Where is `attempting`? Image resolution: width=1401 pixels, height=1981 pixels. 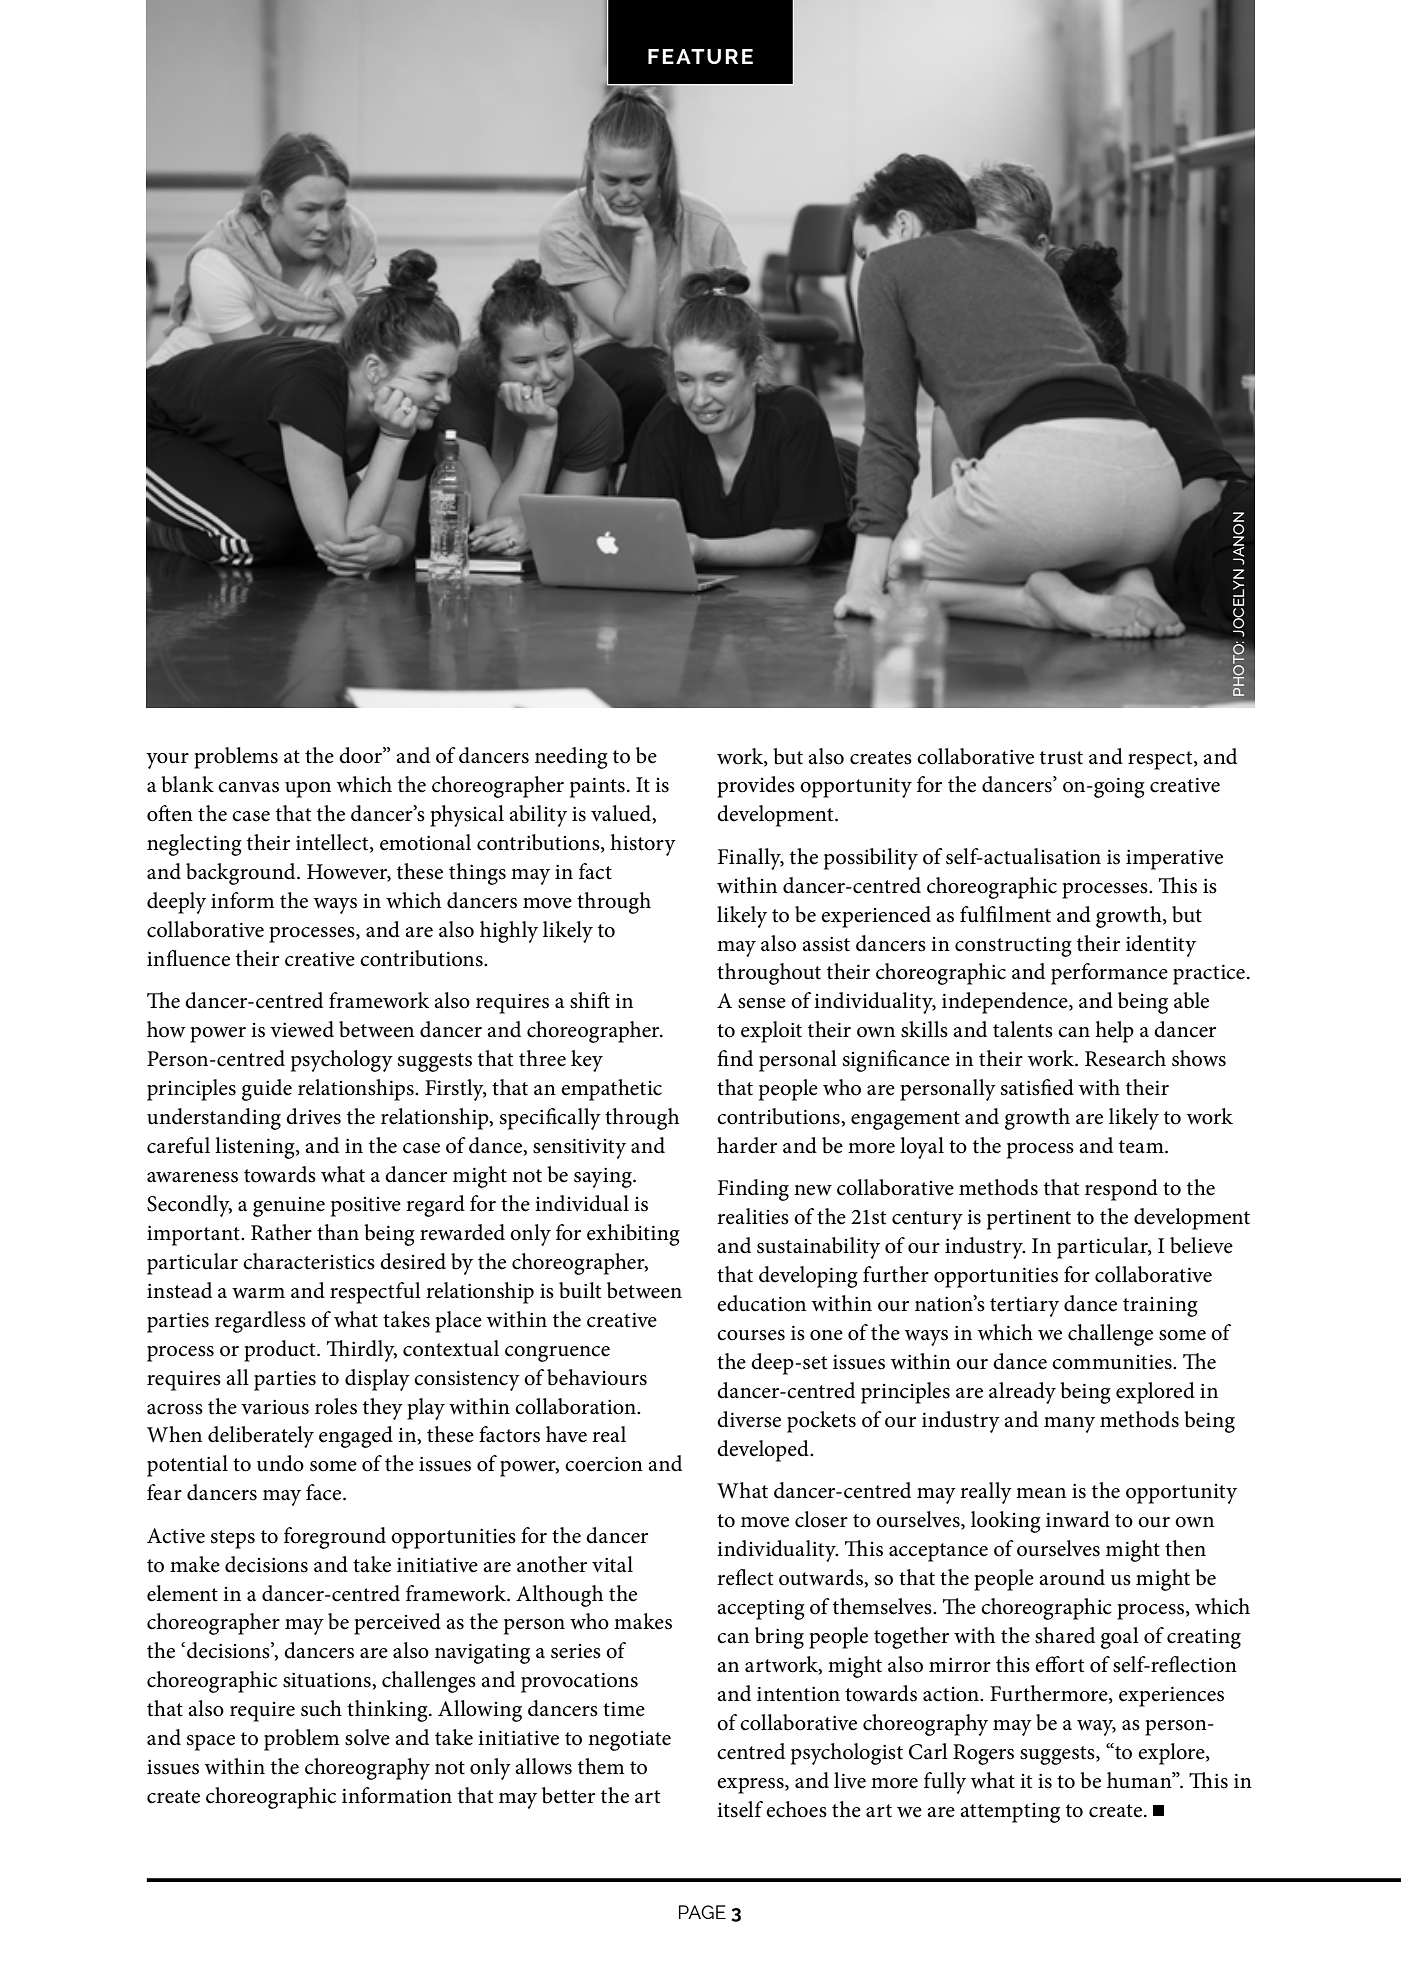 attempting is located at coordinates (1010, 1813).
